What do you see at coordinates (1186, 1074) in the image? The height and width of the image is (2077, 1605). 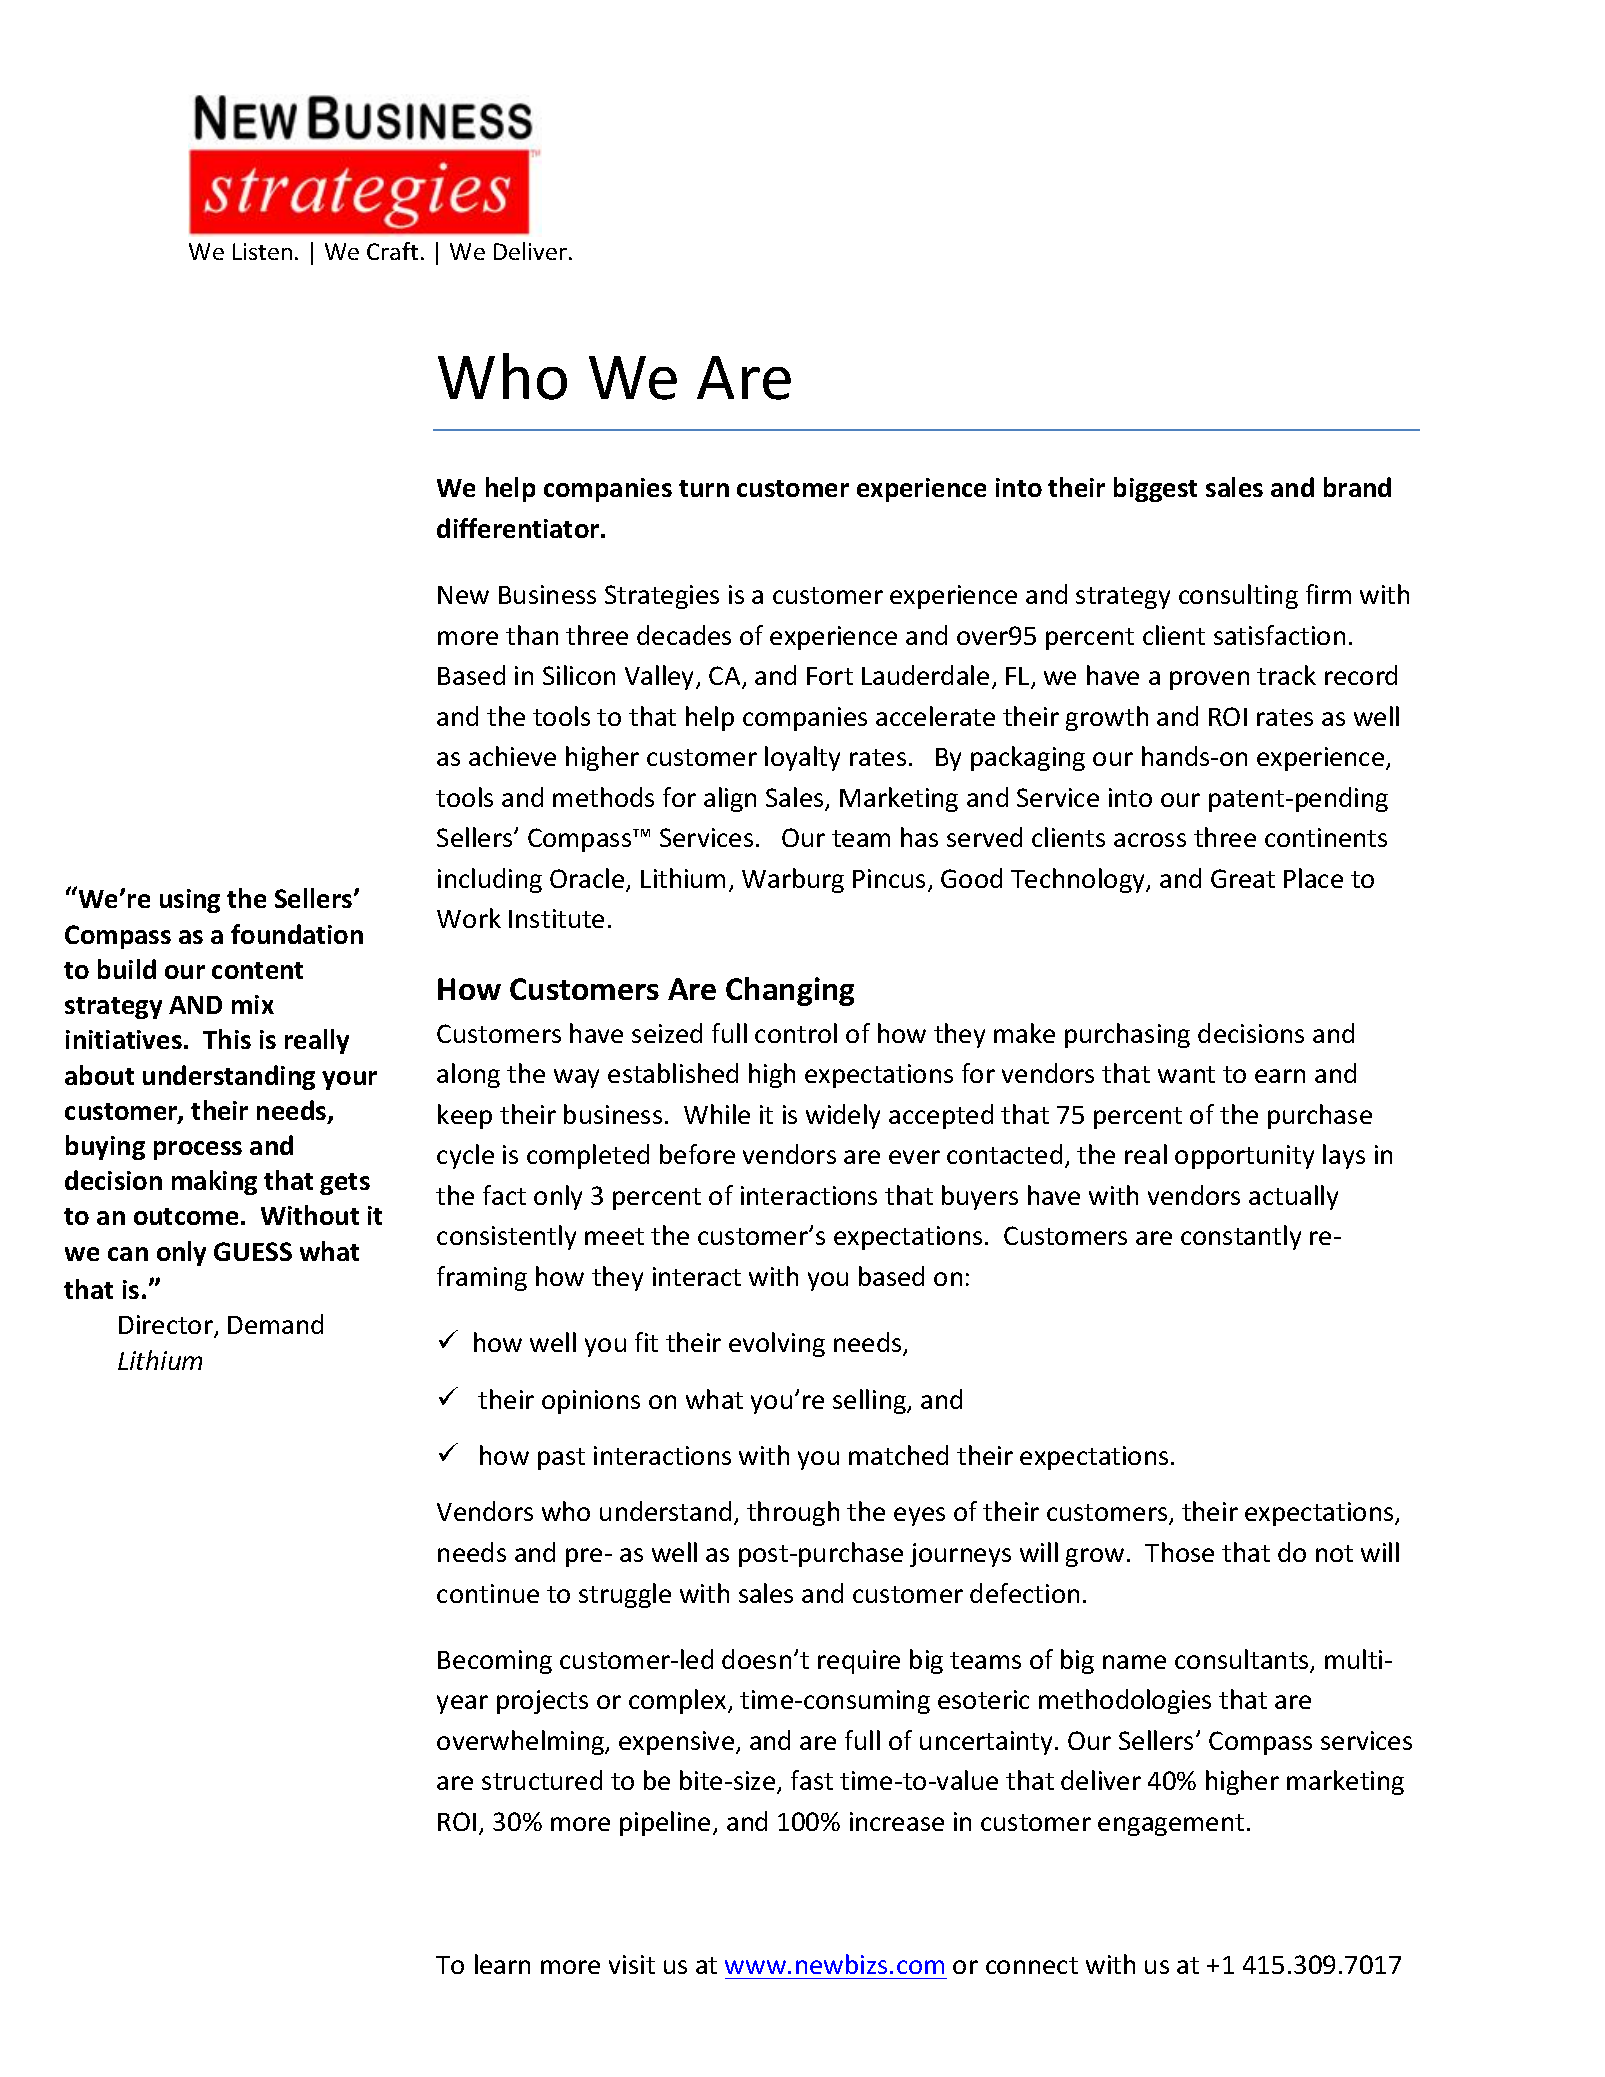 I see `want` at bounding box center [1186, 1074].
